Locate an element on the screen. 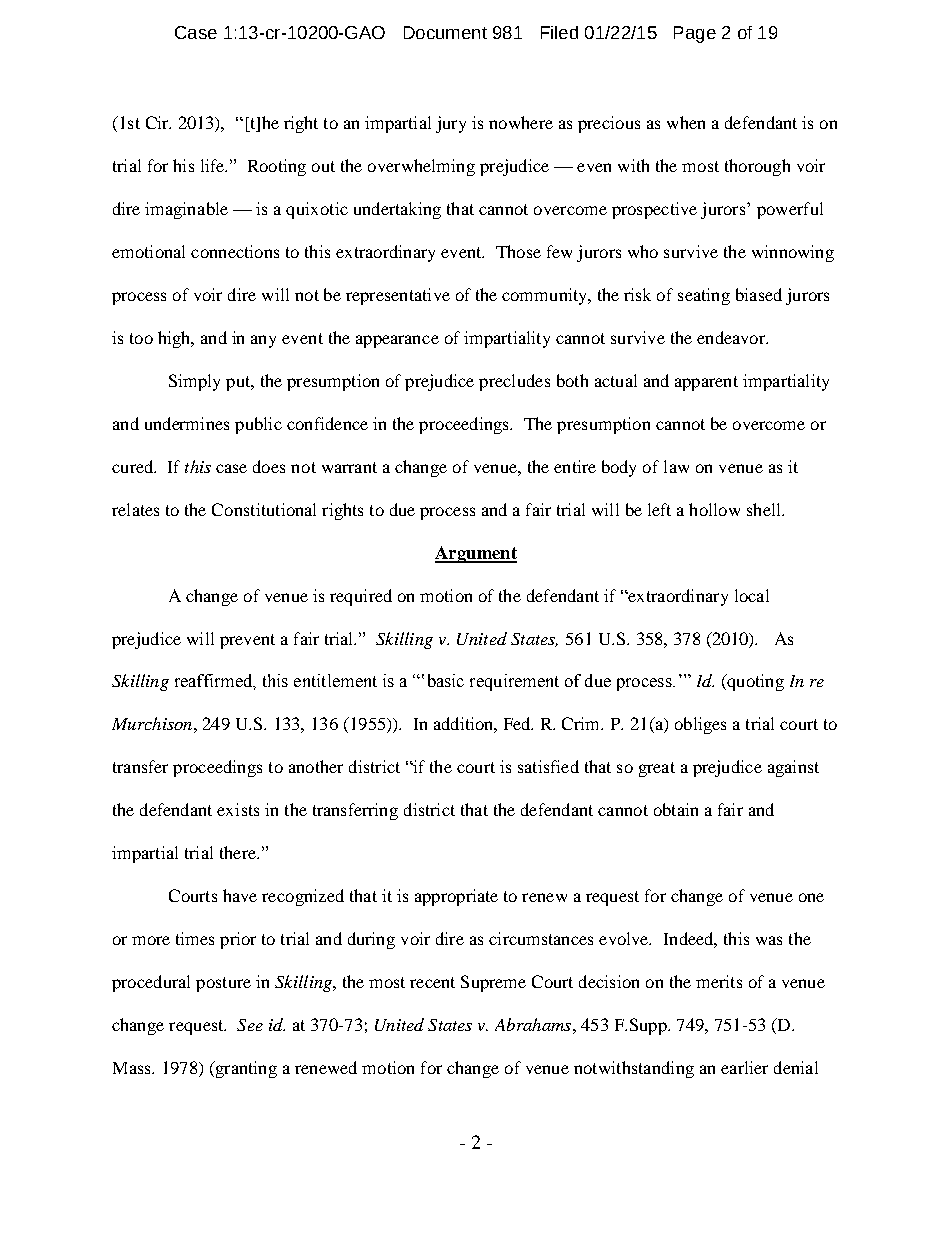 The height and width of the screenshot is (1233, 952). Document is located at coordinates (445, 32).
